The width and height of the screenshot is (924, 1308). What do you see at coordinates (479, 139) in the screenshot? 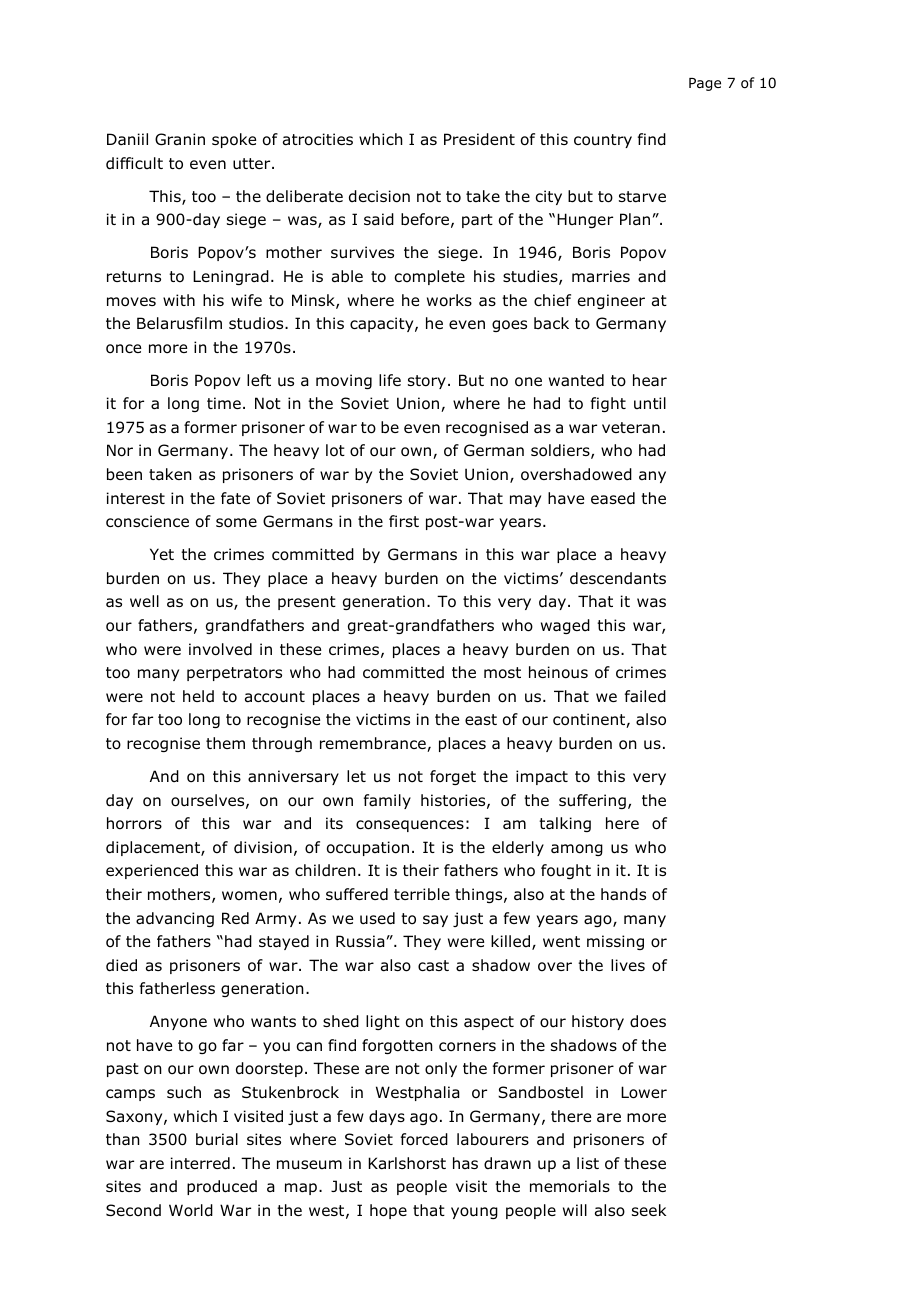
I see `President` at bounding box center [479, 139].
